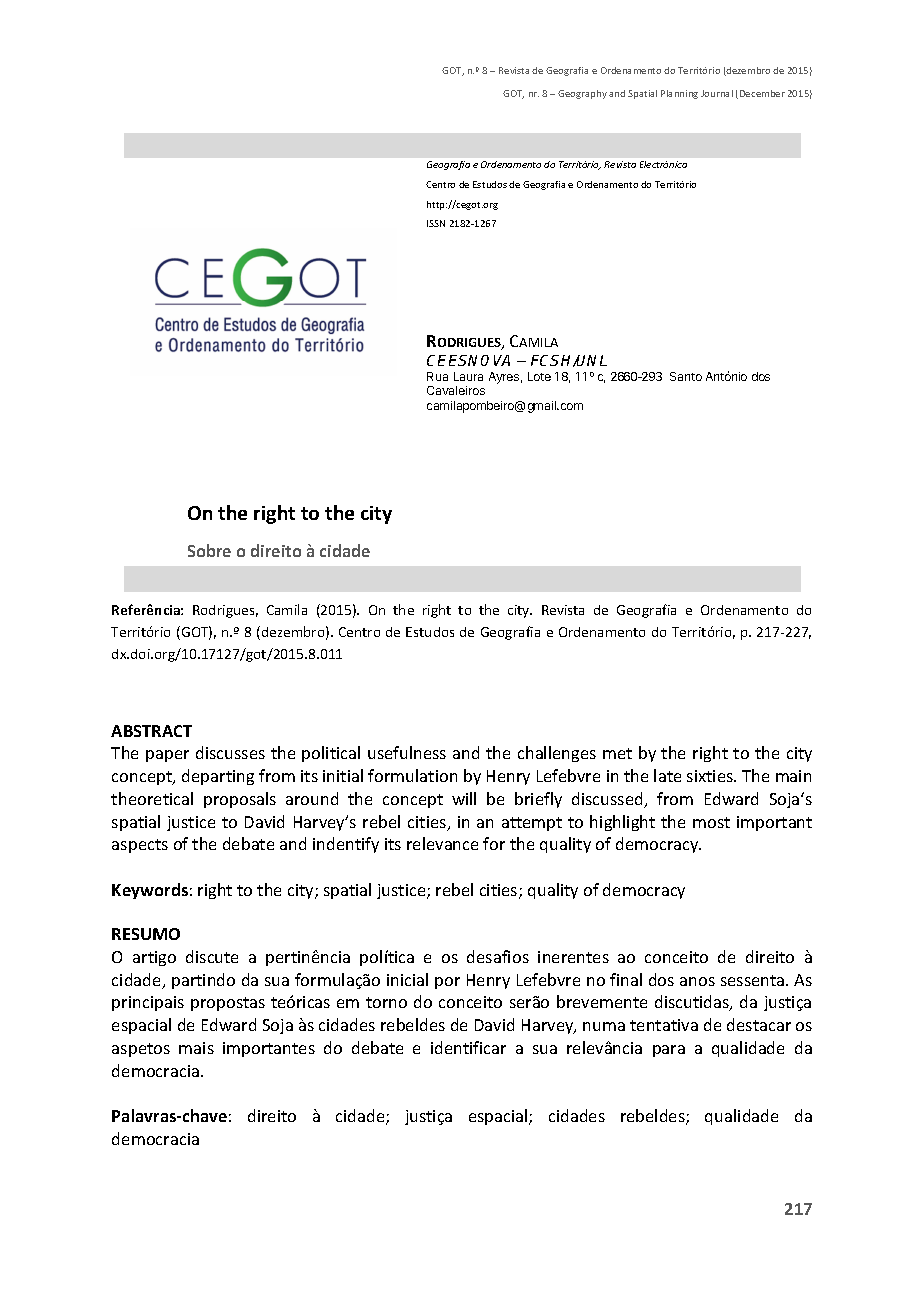 The height and width of the document is (1308, 924). I want to click on proposals, so click(240, 800).
